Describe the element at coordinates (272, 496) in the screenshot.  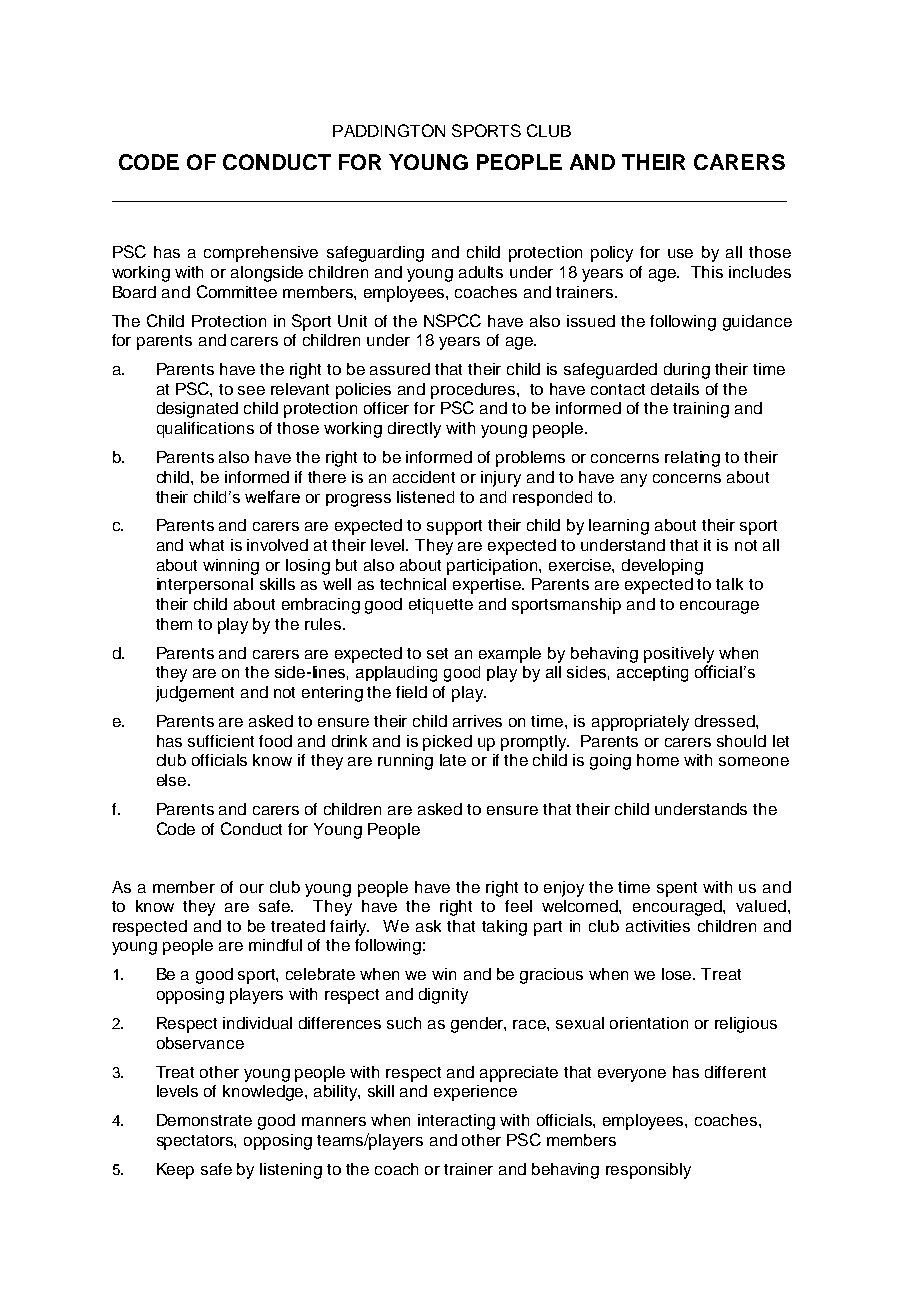
I see `welfare` at that location.
